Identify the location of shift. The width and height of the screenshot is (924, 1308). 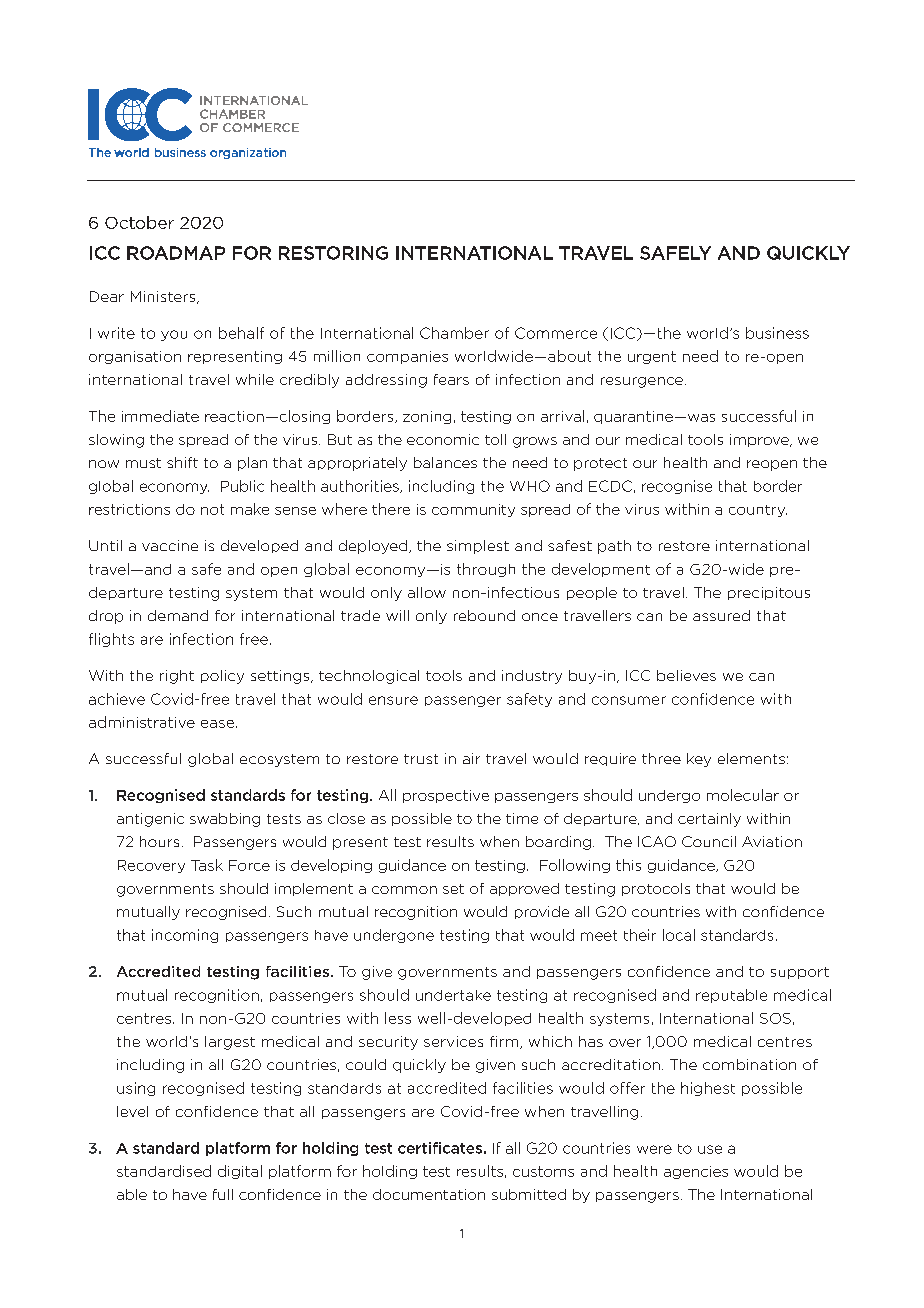
(182, 462).
